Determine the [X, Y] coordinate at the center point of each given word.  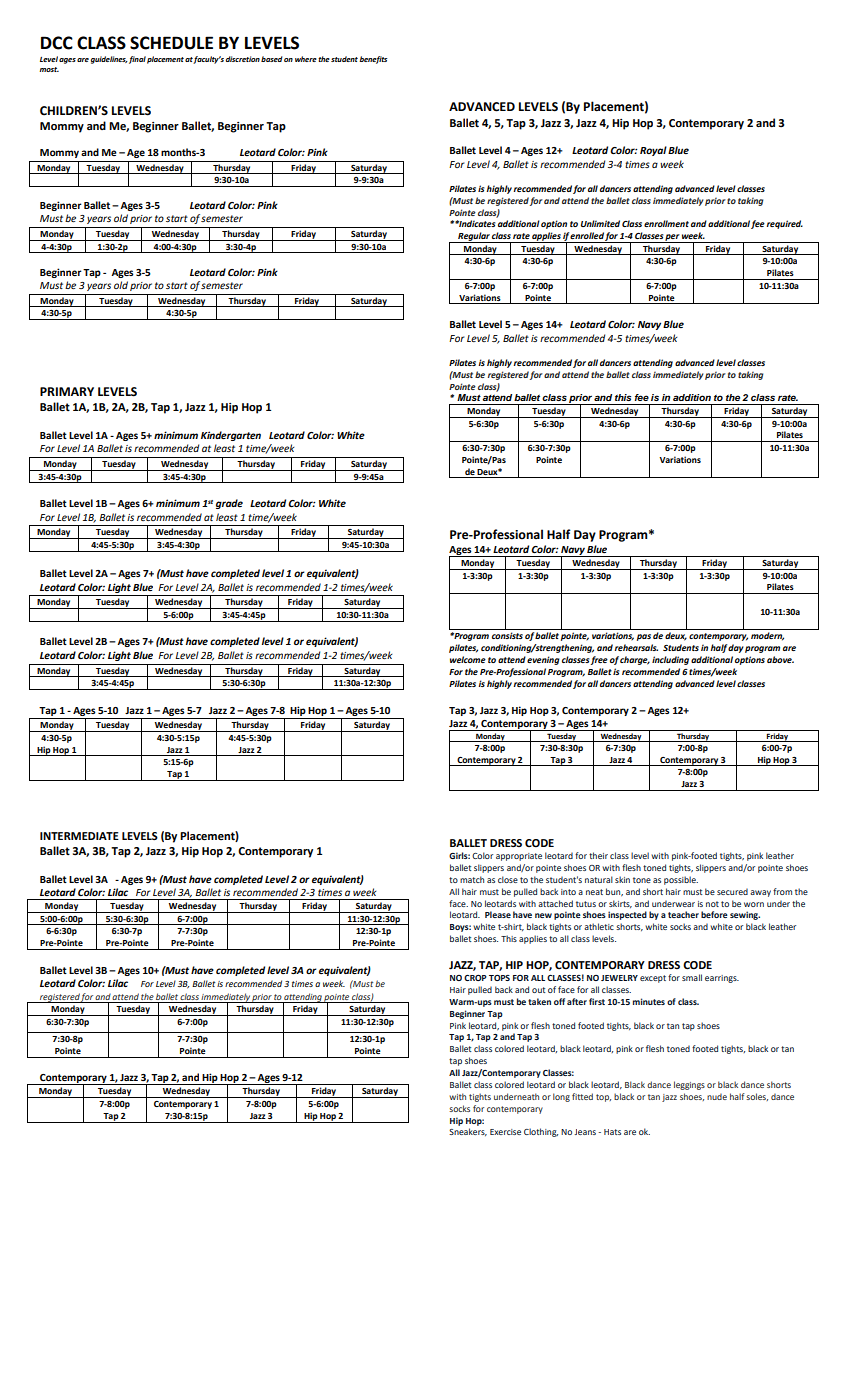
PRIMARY [67, 391]
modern [767, 636]
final [137, 60]
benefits [373, 60]
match [472, 879]
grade [229, 504]
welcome [468, 659]
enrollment [666, 223]
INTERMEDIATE [79, 836]
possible [681, 880]
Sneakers [468, 1132]
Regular [474, 237]
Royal [653, 151]
